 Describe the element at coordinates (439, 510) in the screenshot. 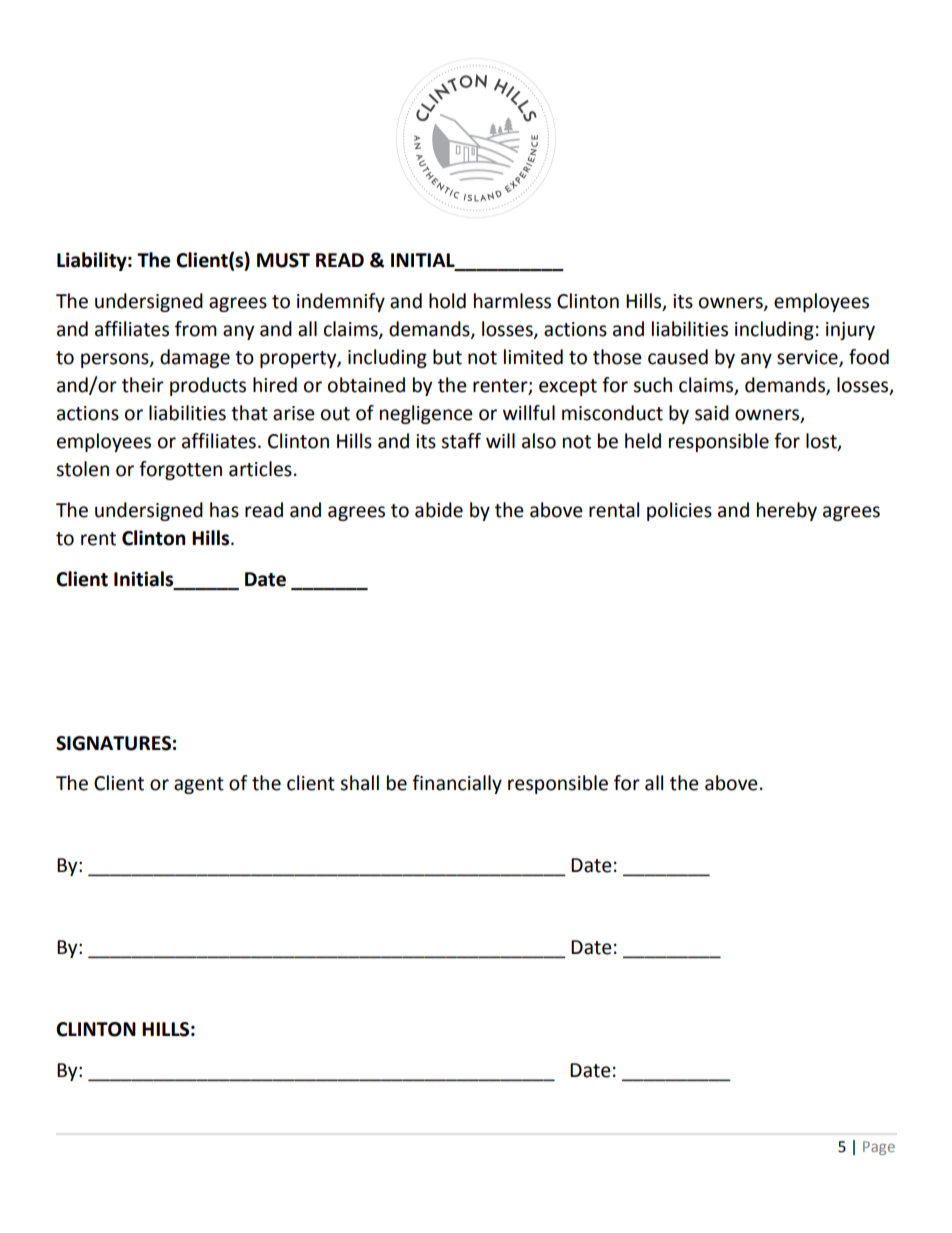

I see `abide` at that location.
